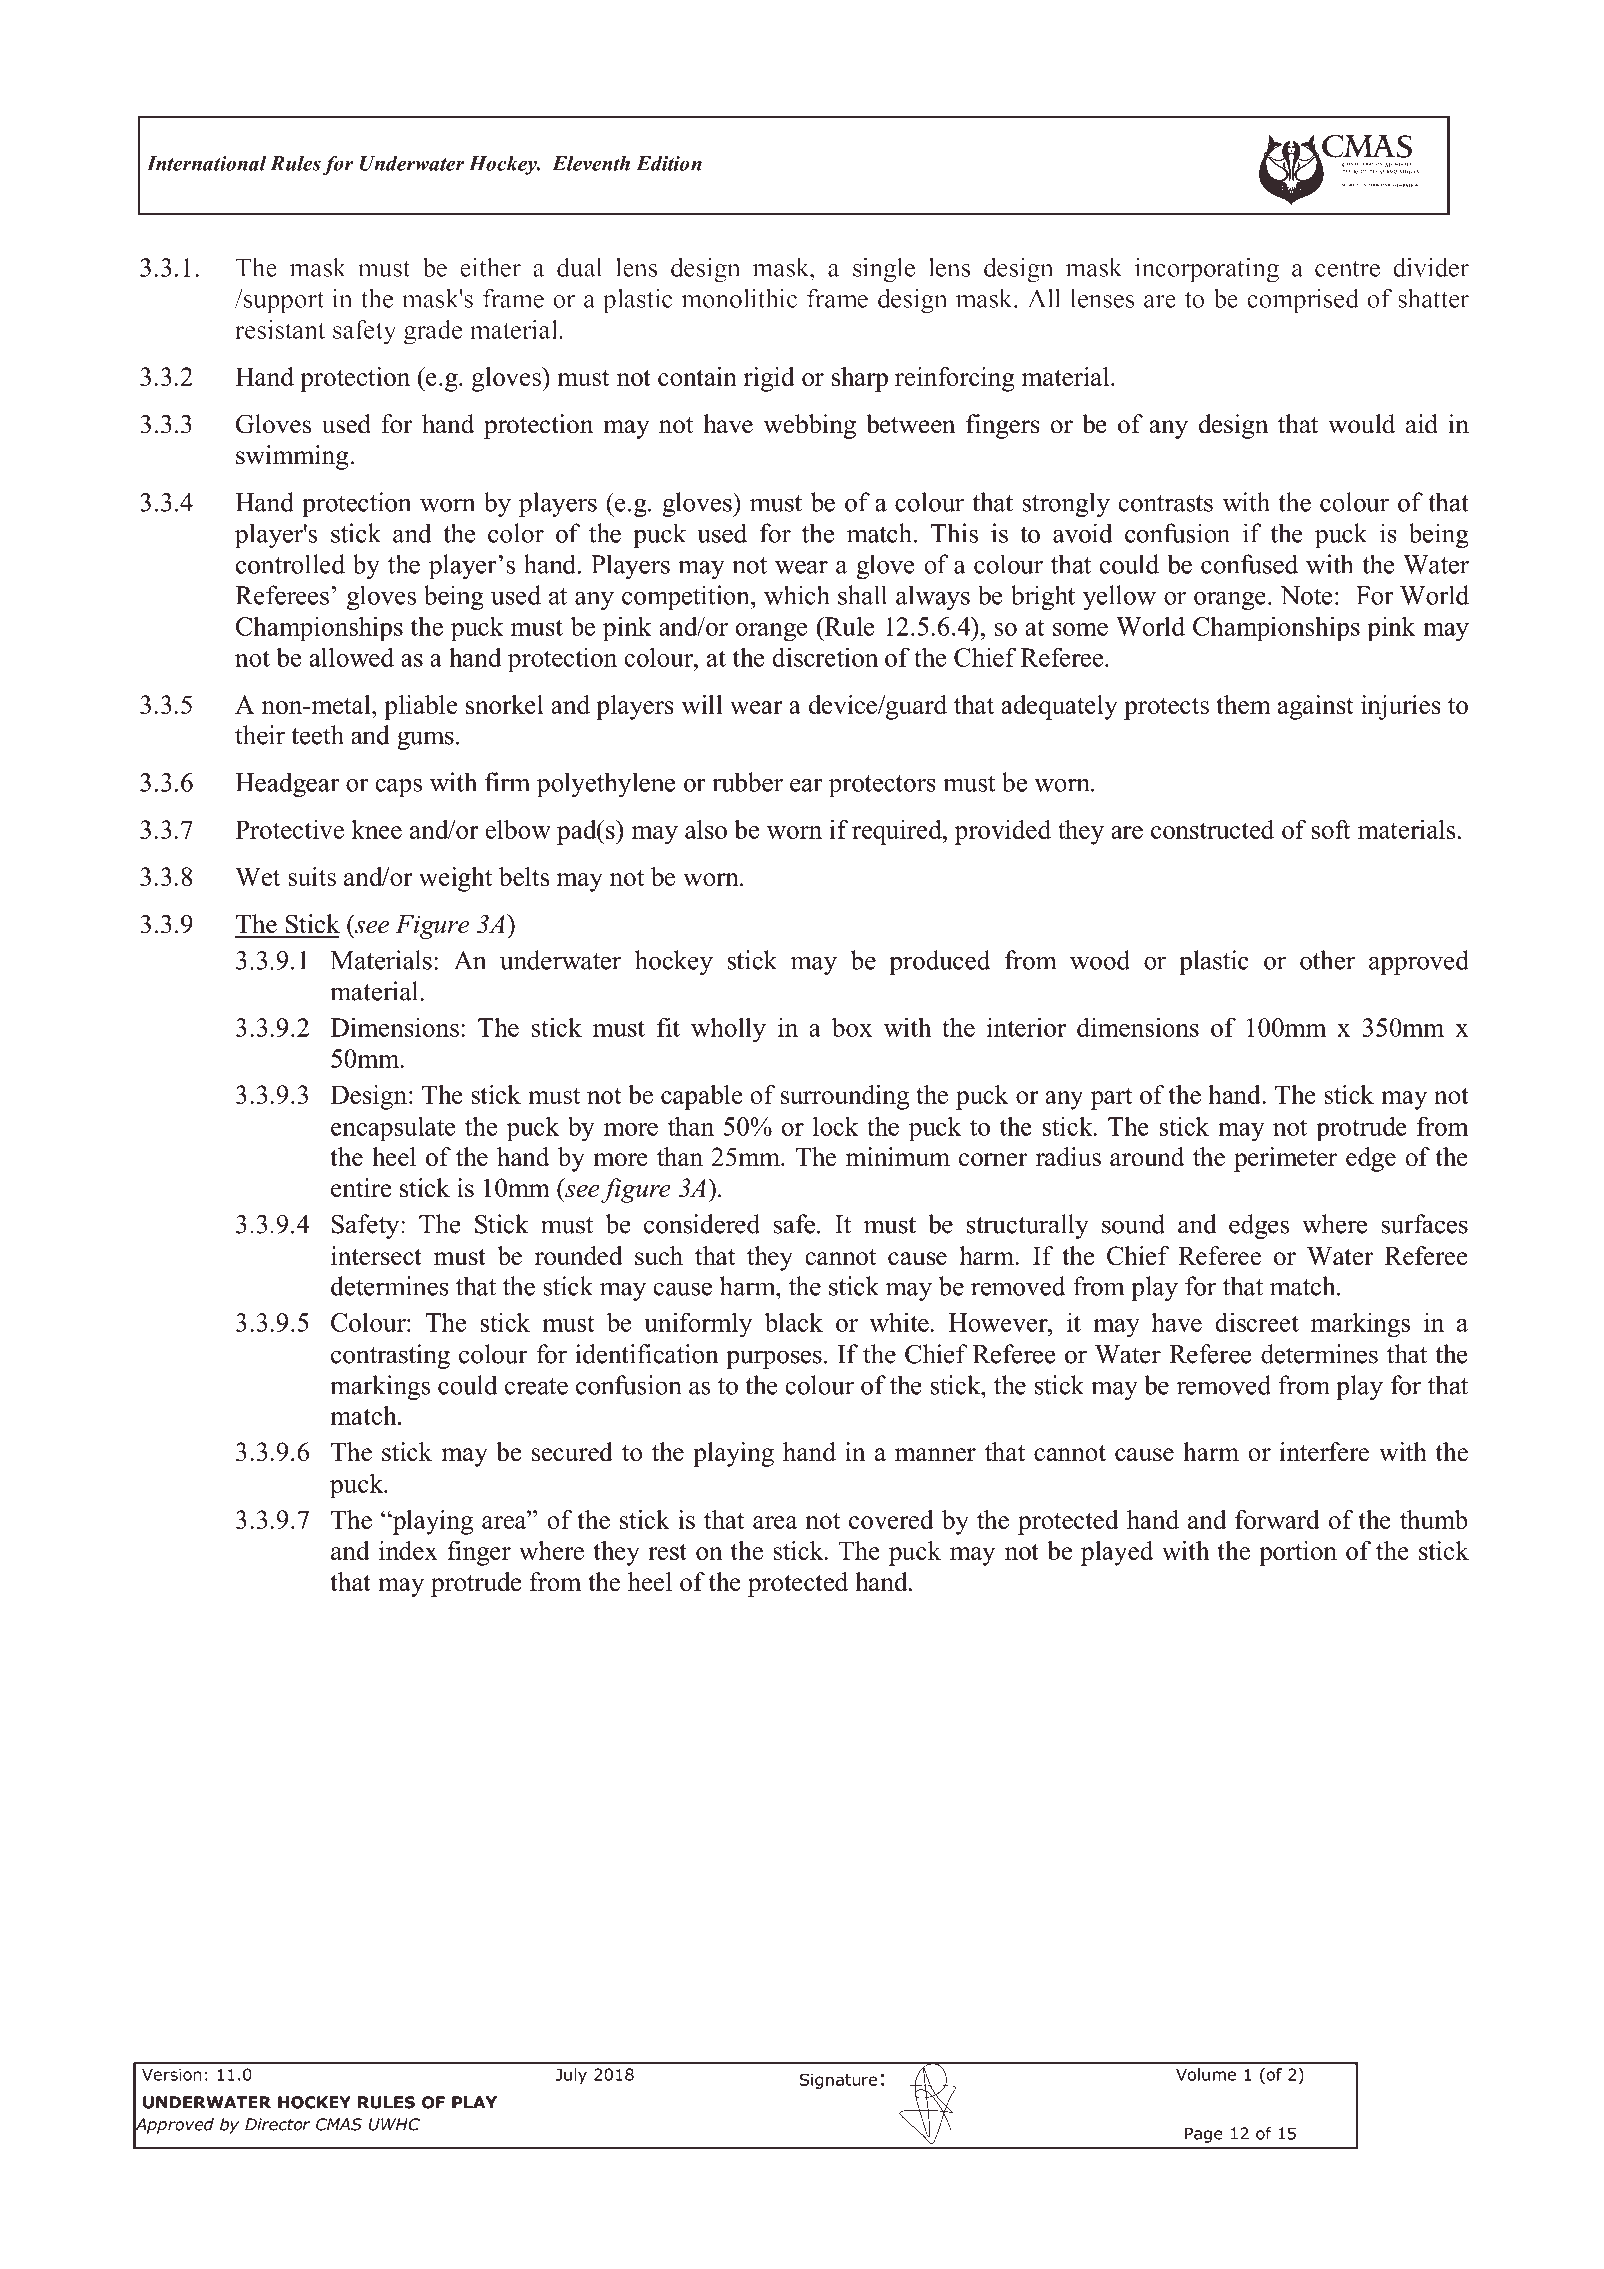  I want to click on portion, so click(1298, 1553).
